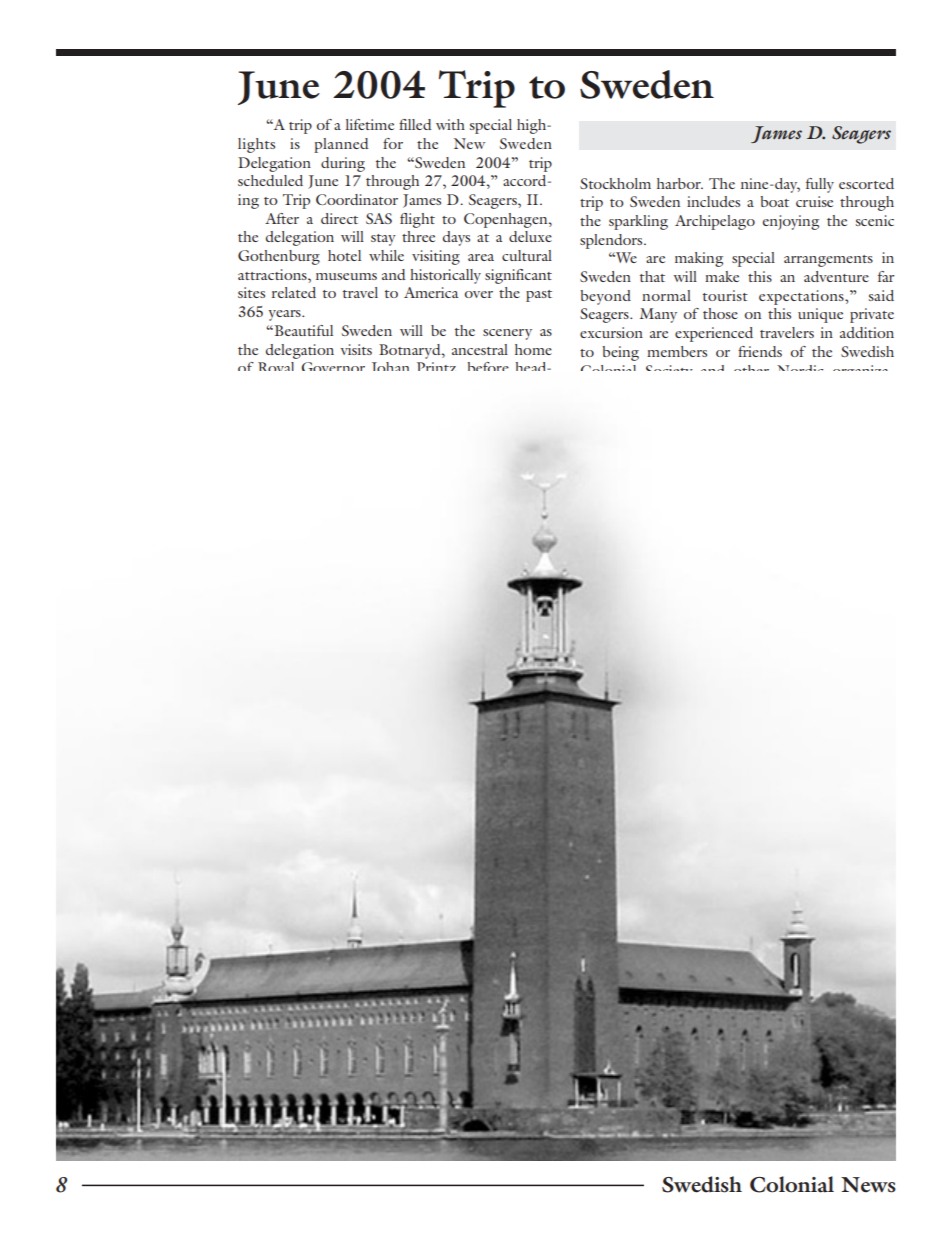 This screenshot has width=952, height=1233. What do you see at coordinates (480, 349) in the screenshot?
I see `ancestral` at bounding box center [480, 349].
